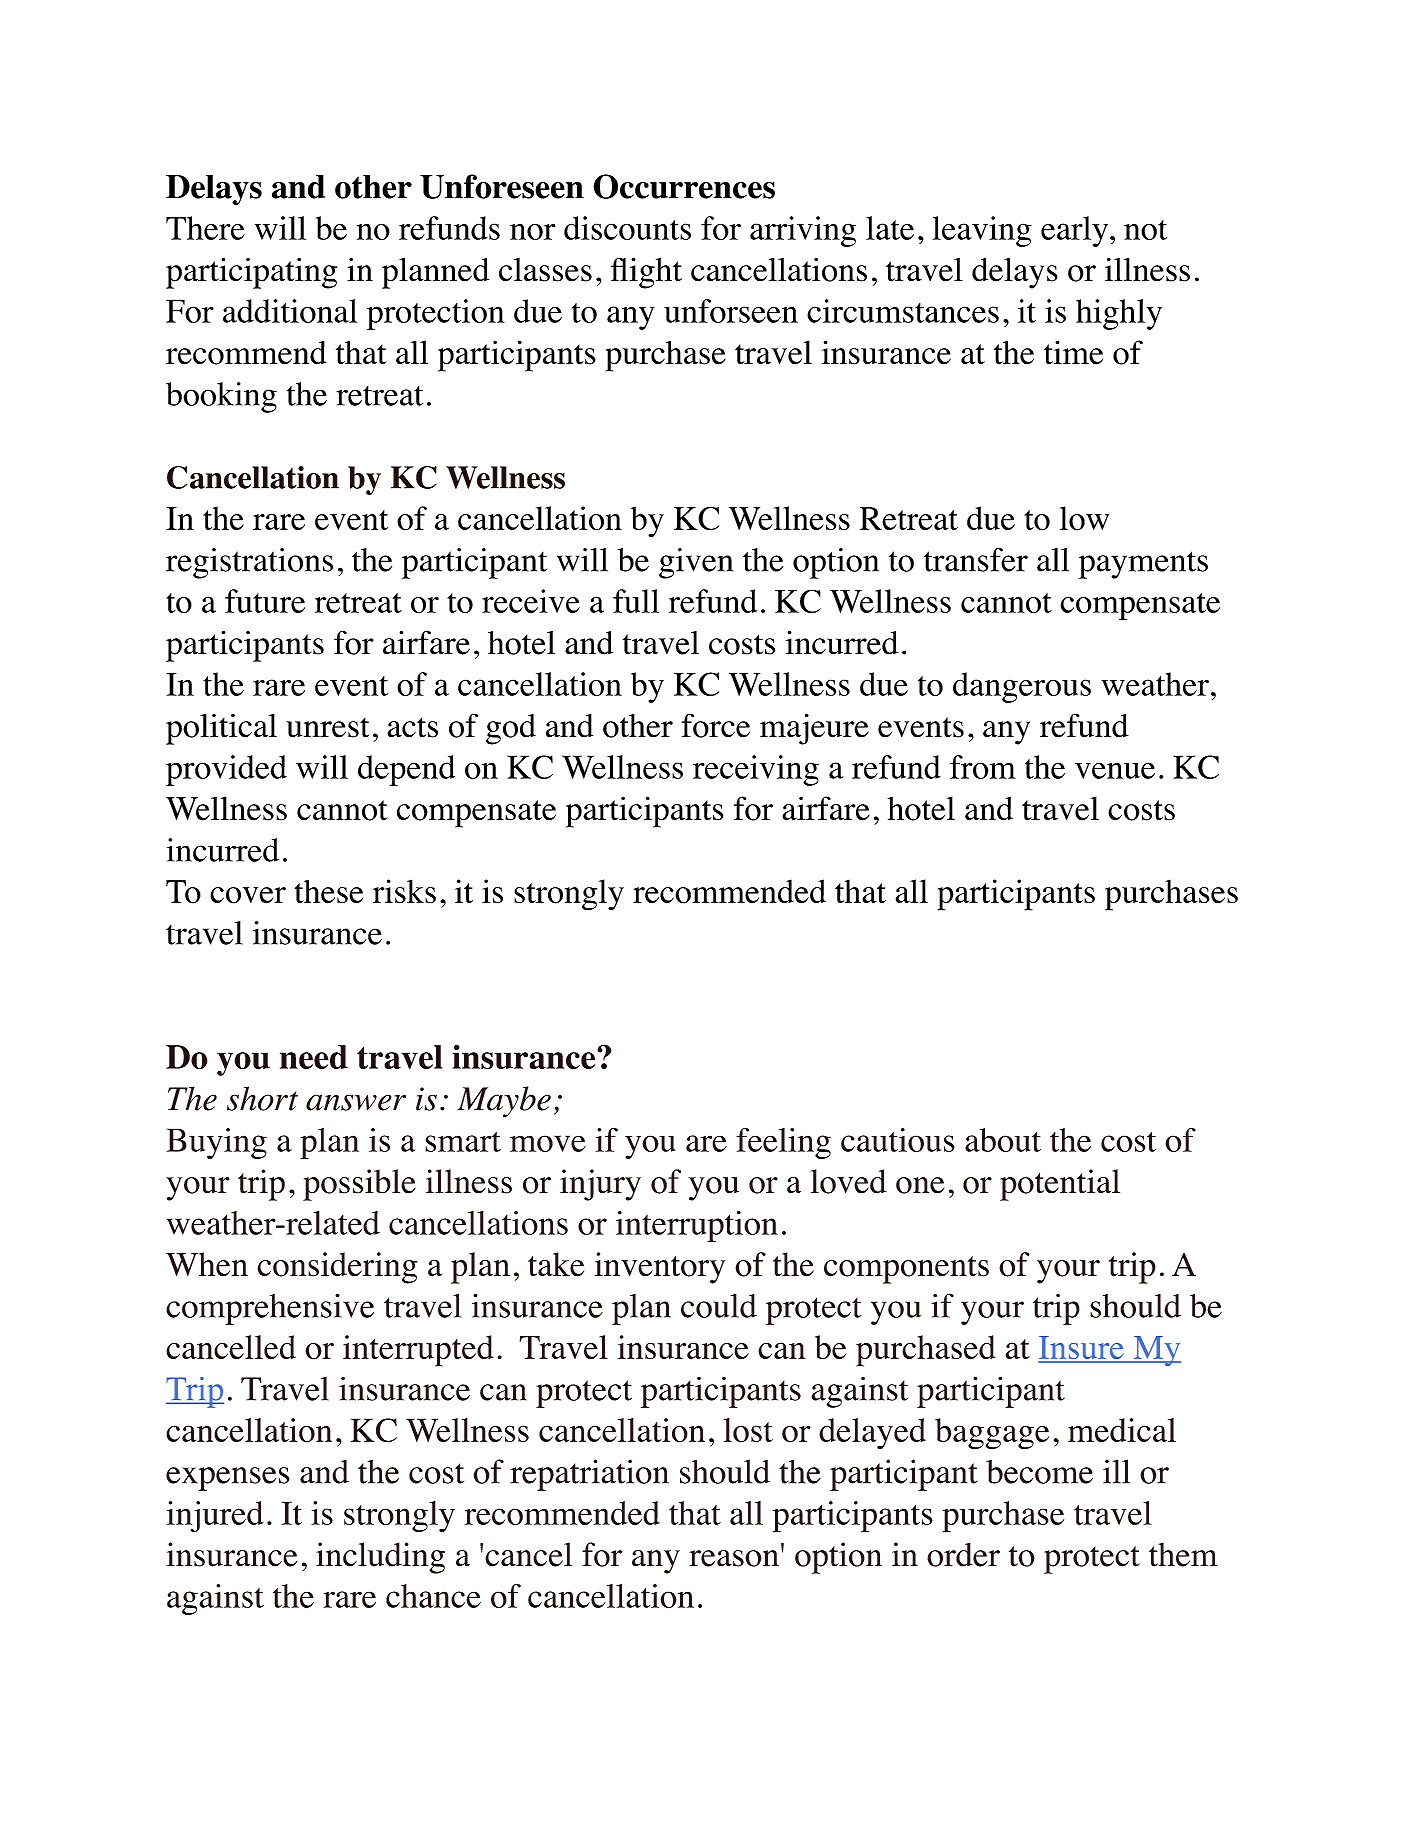 The image size is (1410, 1824). What do you see at coordinates (251, 273) in the screenshot?
I see `participating` at bounding box center [251, 273].
